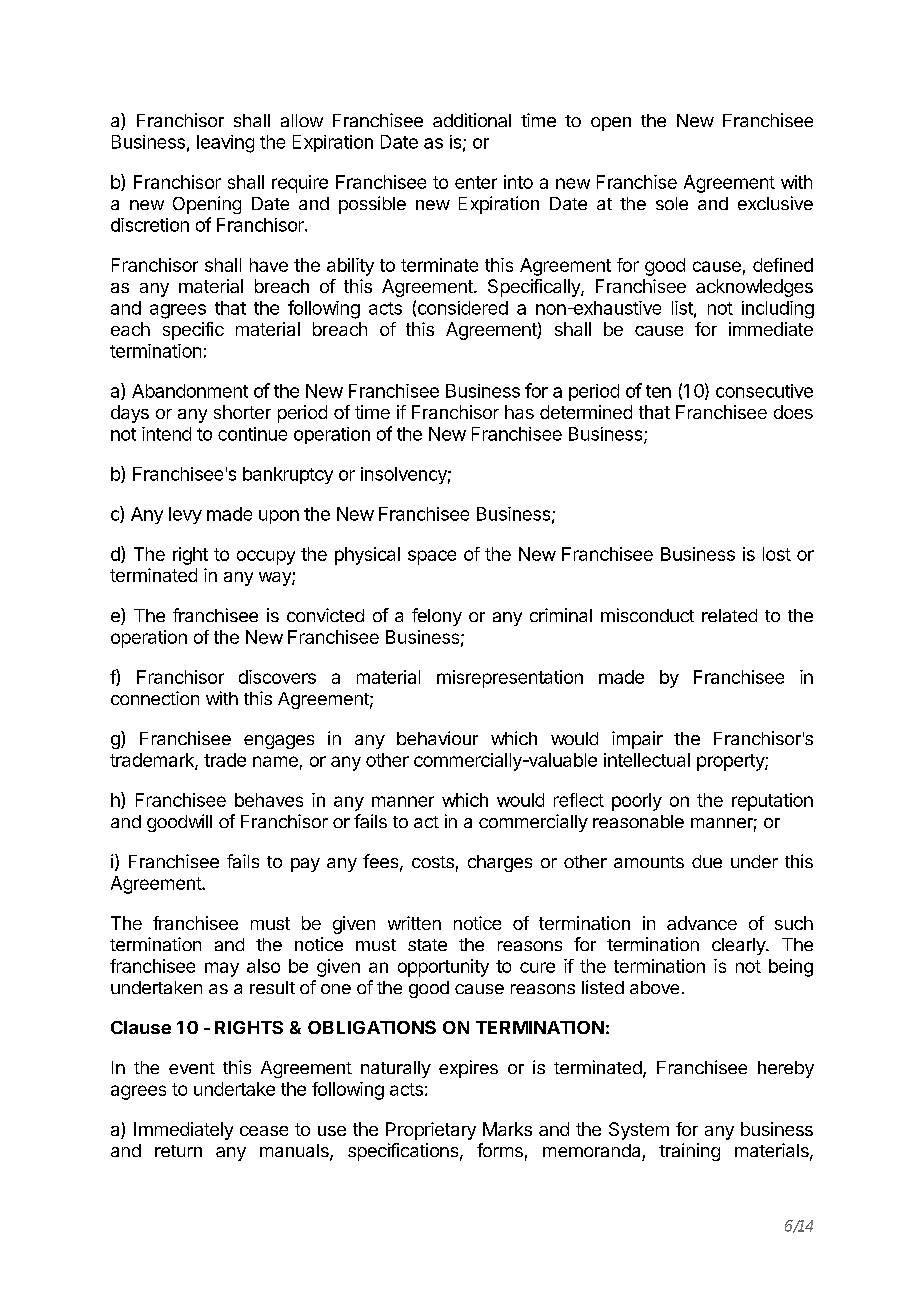  I want to click on due, so click(707, 861).
